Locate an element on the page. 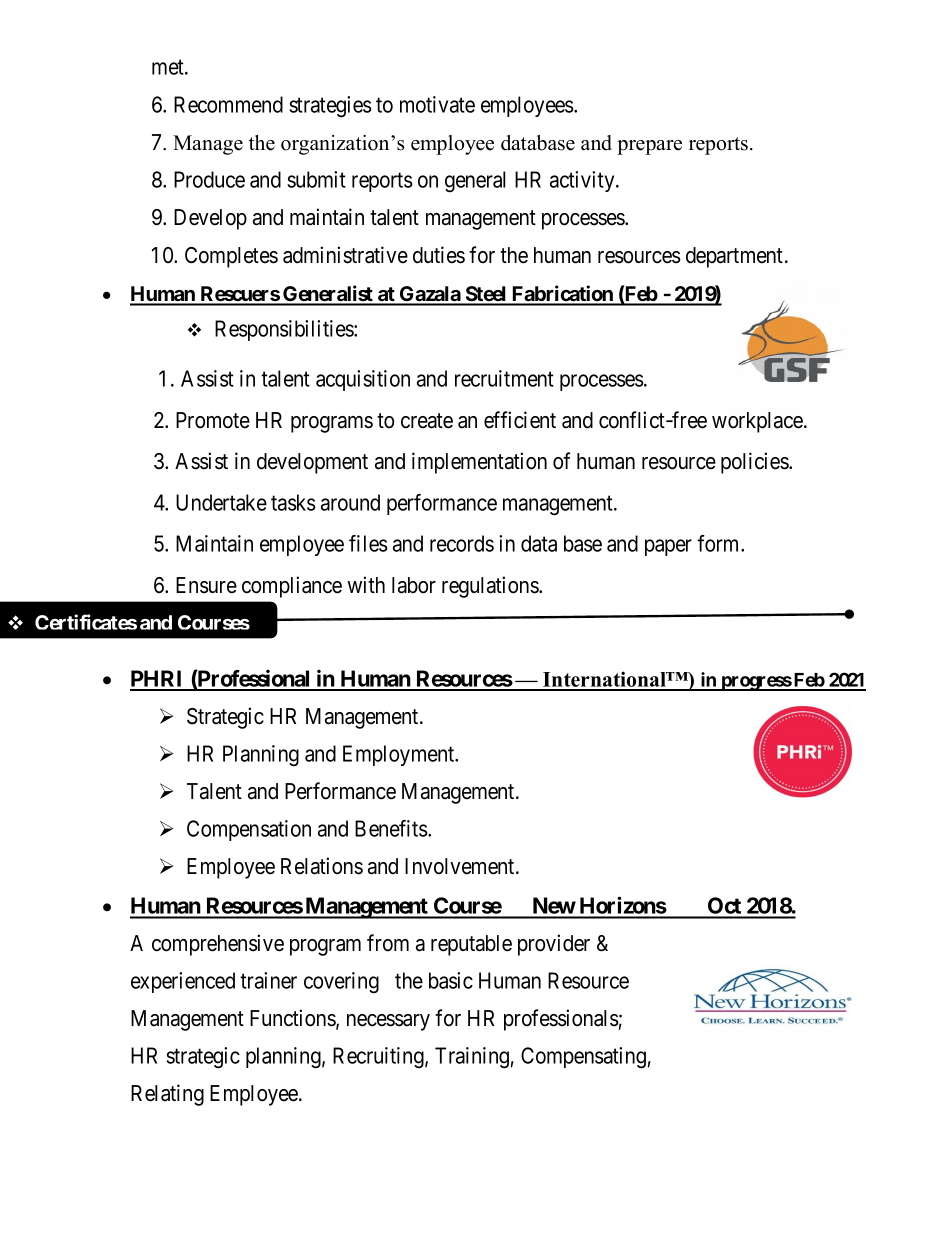 Image resolution: width=952 pixels, height=1233 pixels. regulations is located at coordinates (491, 587).
